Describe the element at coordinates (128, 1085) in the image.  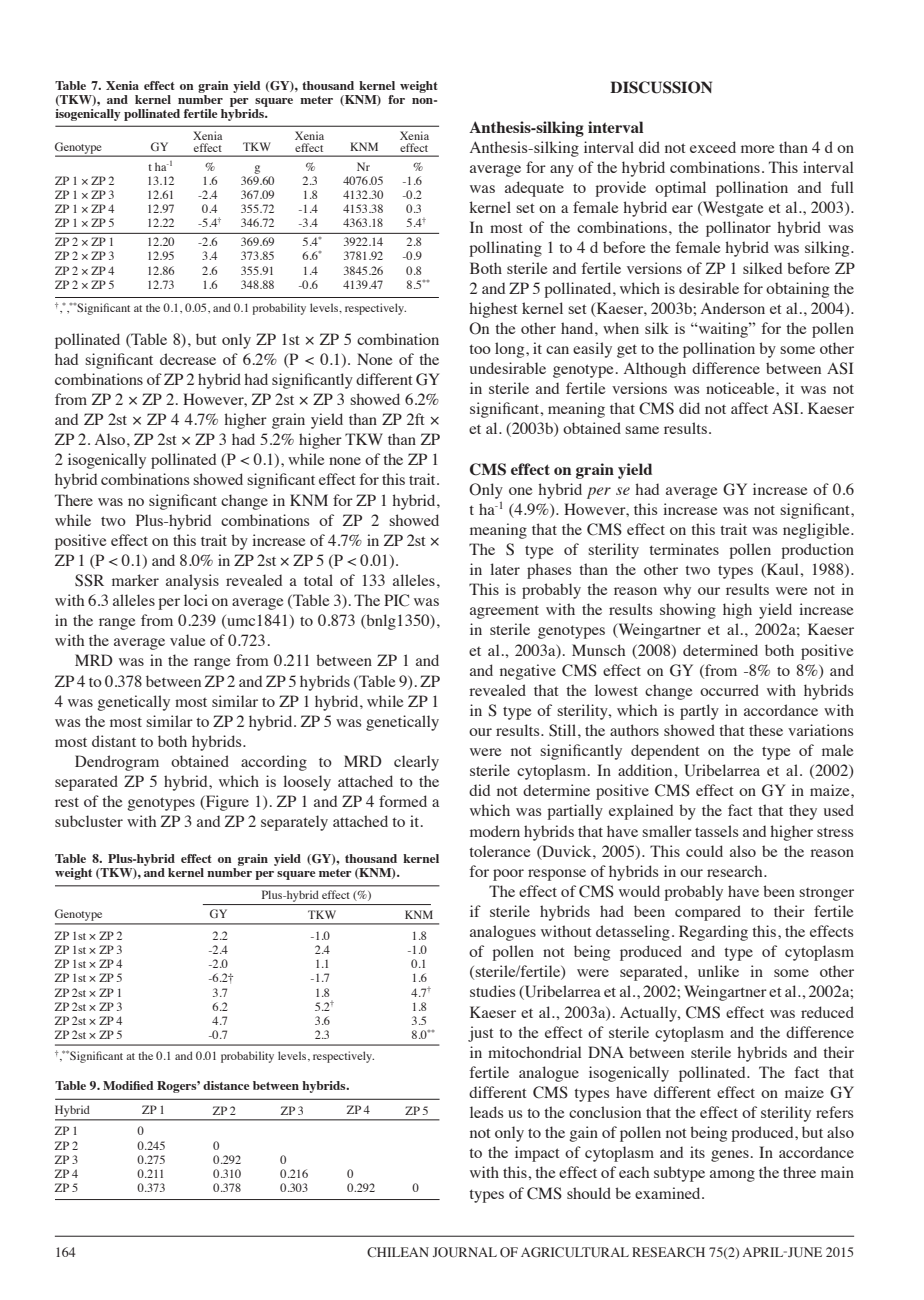
I see `Modified` at that location.
